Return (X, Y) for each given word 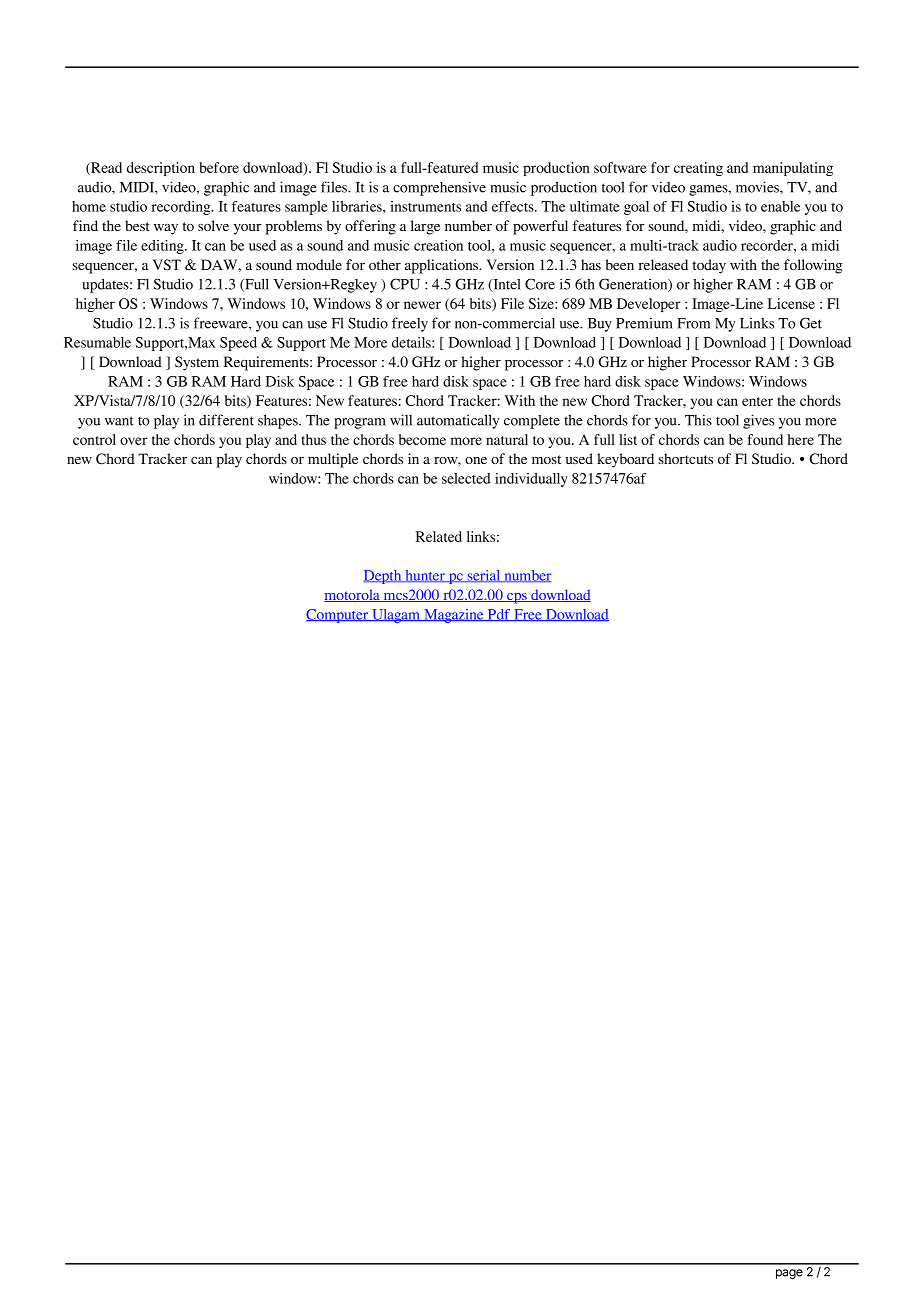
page (789, 1274)
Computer (338, 616)
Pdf (499, 615)
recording (182, 208)
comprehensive (439, 188)
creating (698, 169)
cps (517, 598)
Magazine (454, 616)
